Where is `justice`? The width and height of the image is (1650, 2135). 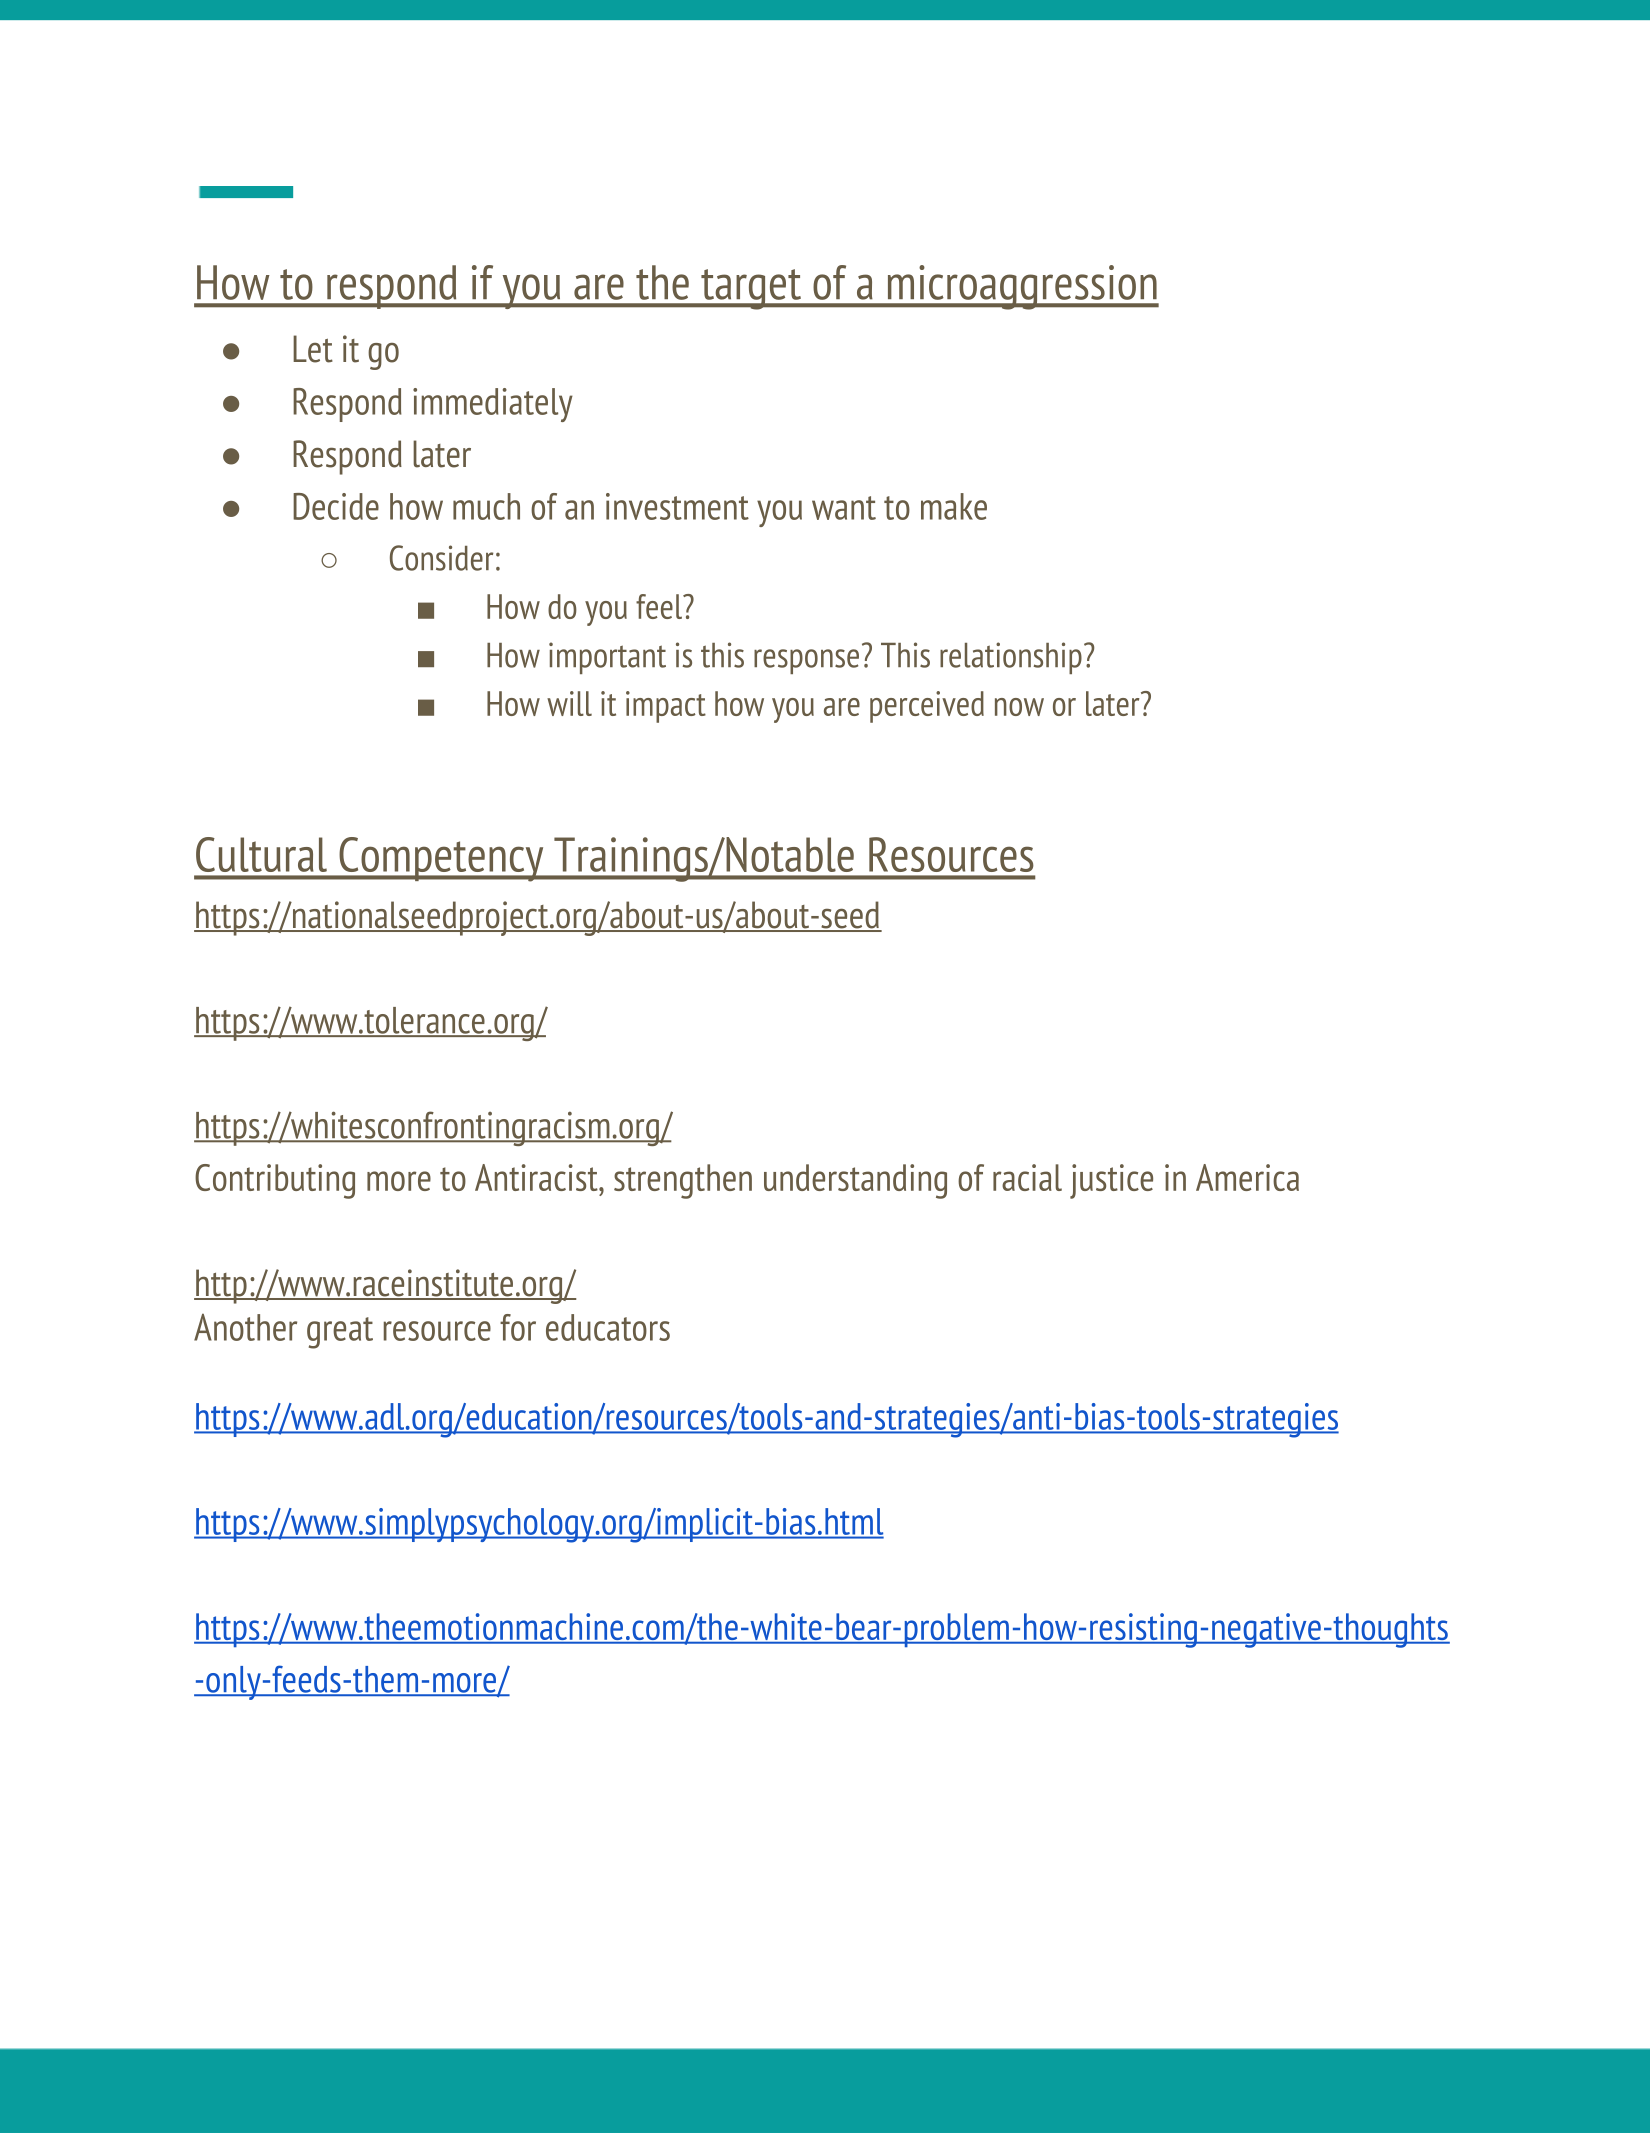
justice is located at coordinates (1111, 1181).
